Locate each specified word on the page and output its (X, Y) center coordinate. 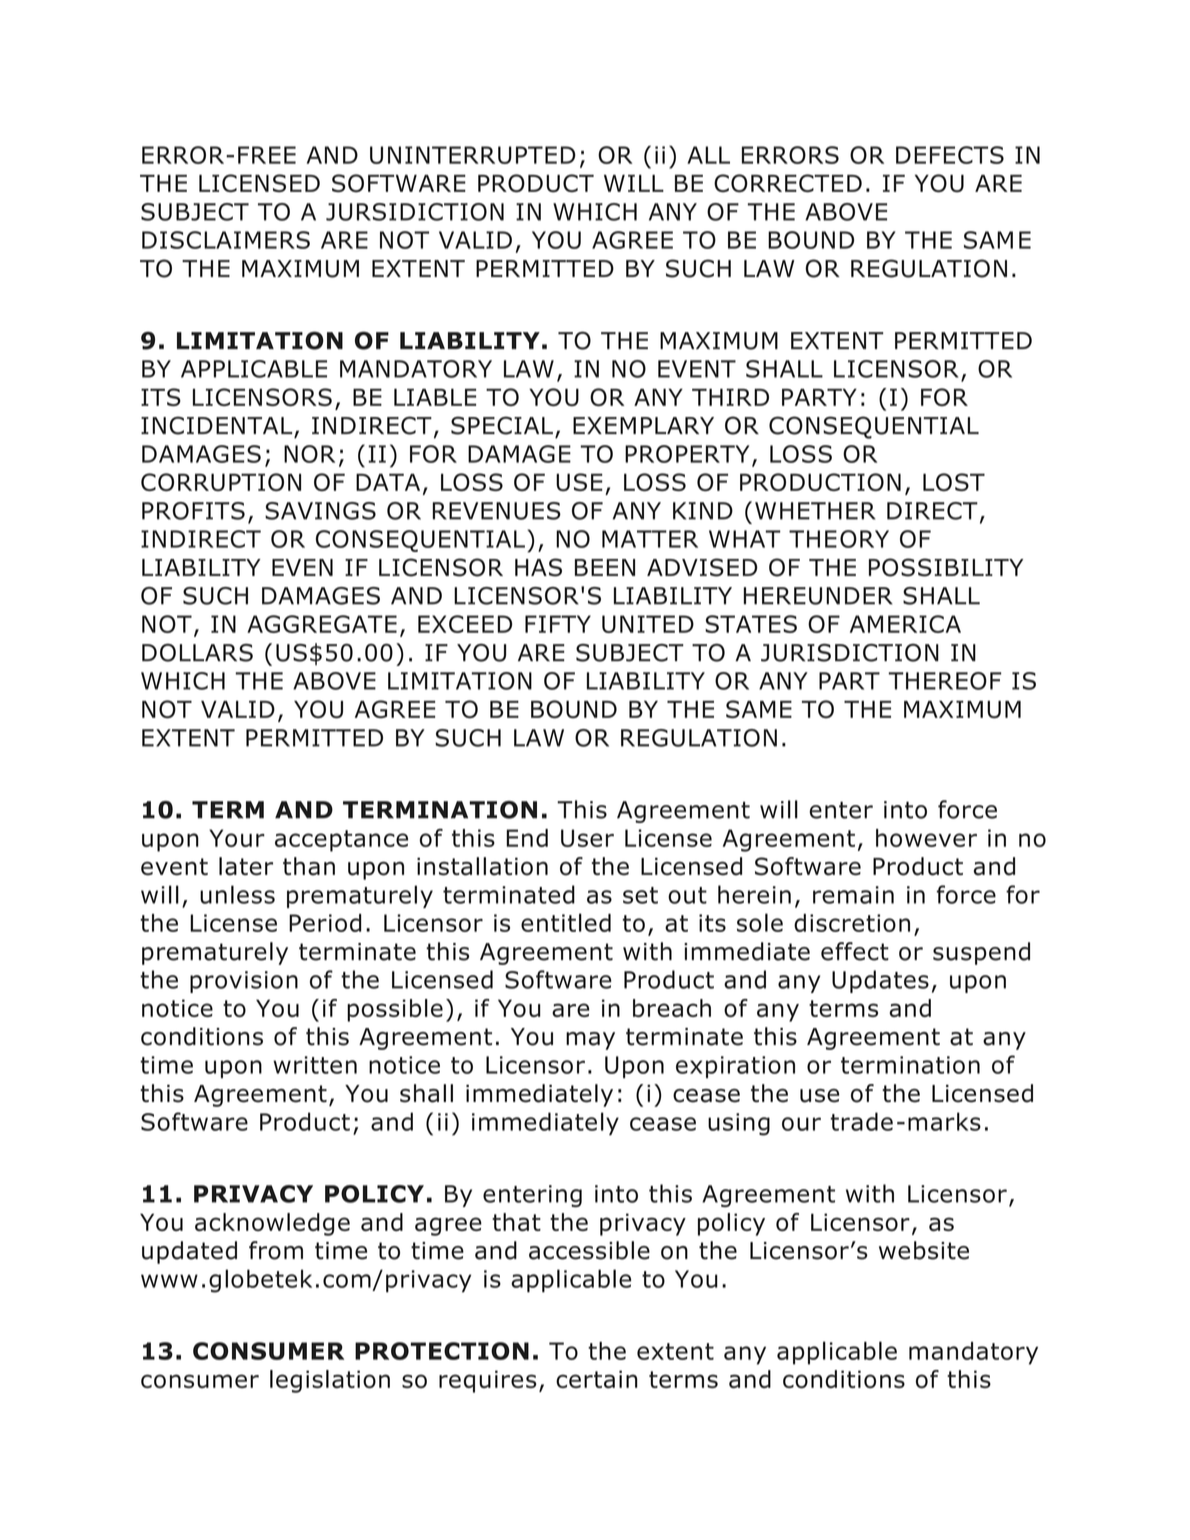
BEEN (605, 567)
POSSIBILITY (946, 567)
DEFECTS (950, 155)
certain (597, 1379)
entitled (566, 922)
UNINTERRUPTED (473, 155)
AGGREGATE (322, 624)
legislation (330, 1381)
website (924, 1250)
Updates (880, 981)
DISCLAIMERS (226, 240)
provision (244, 982)
